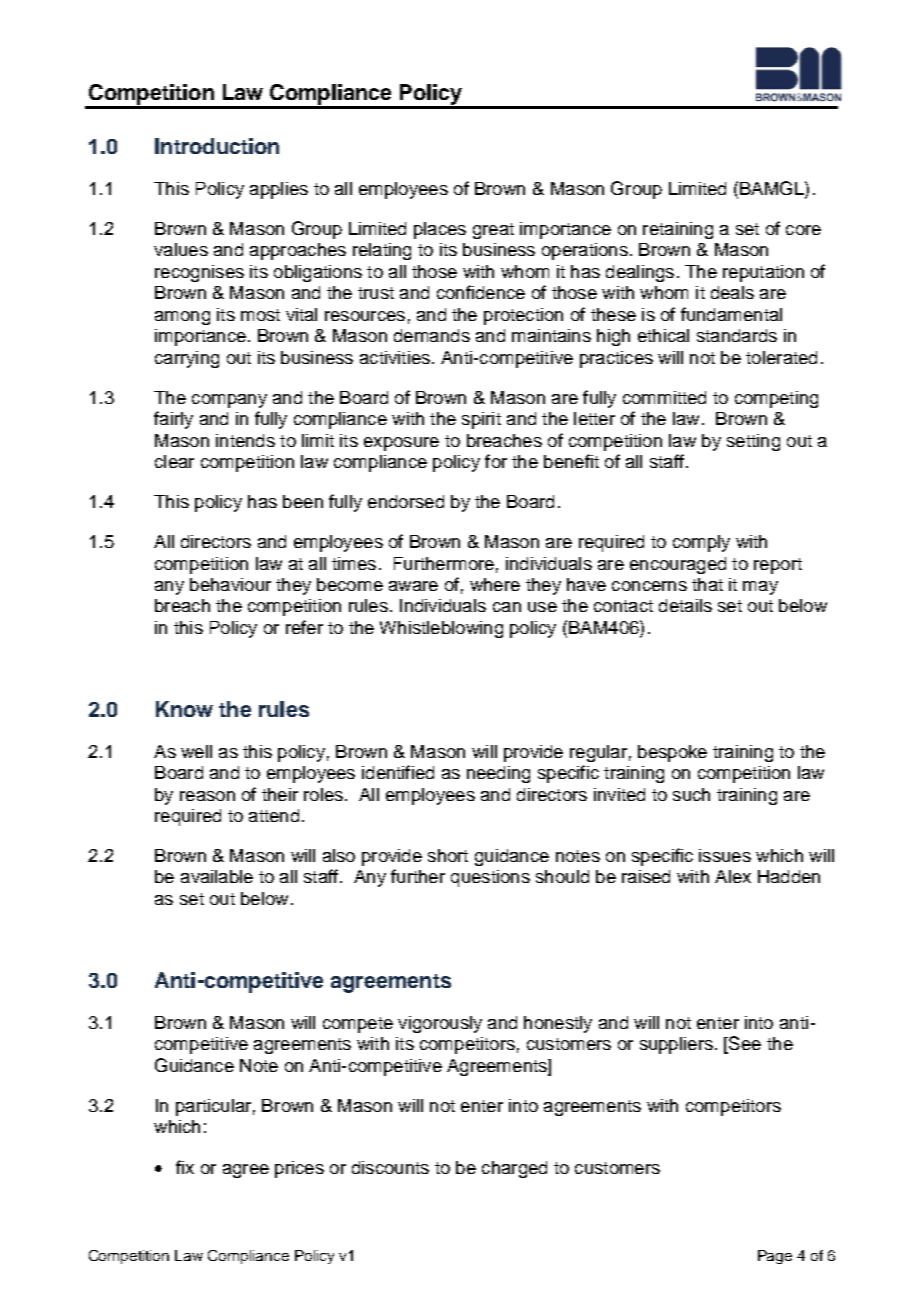 This image has height=1308, width=924. What do you see at coordinates (279, 190) in the image?
I see `applies` at bounding box center [279, 190].
